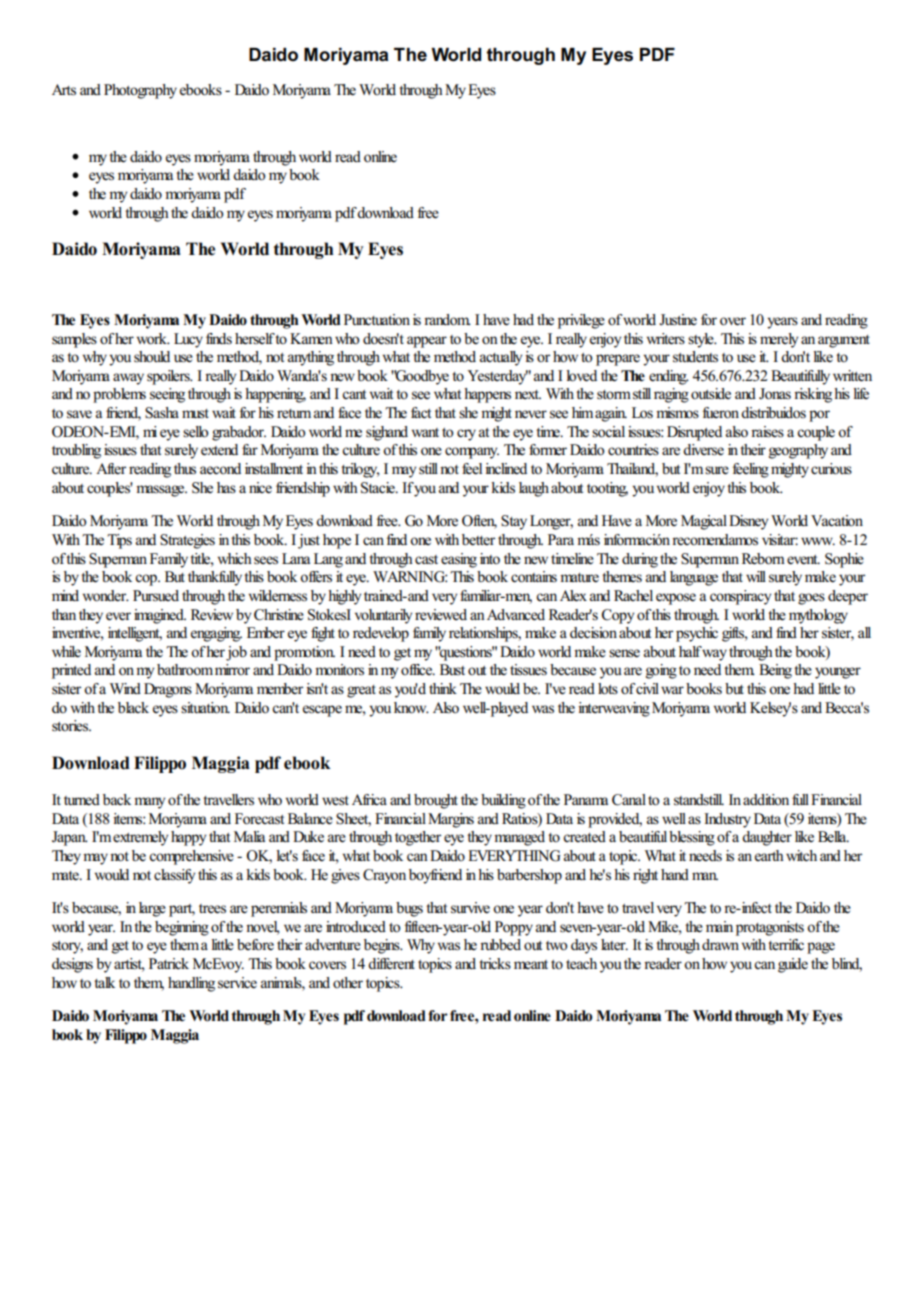  Describe the element at coordinates (153, 339) in the image. I see `work` at that location.
